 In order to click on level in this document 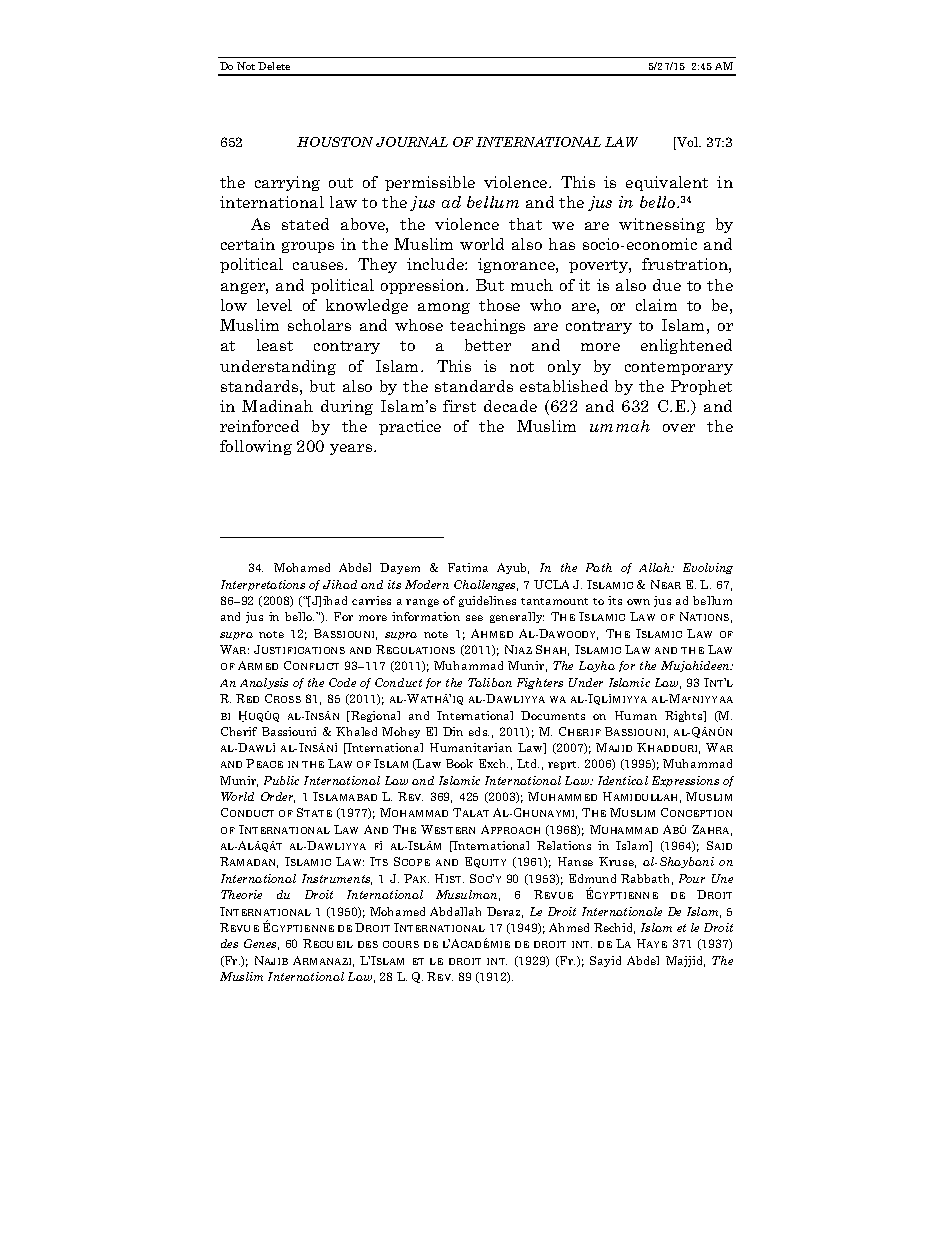, I will do `click(274, 305)`.
